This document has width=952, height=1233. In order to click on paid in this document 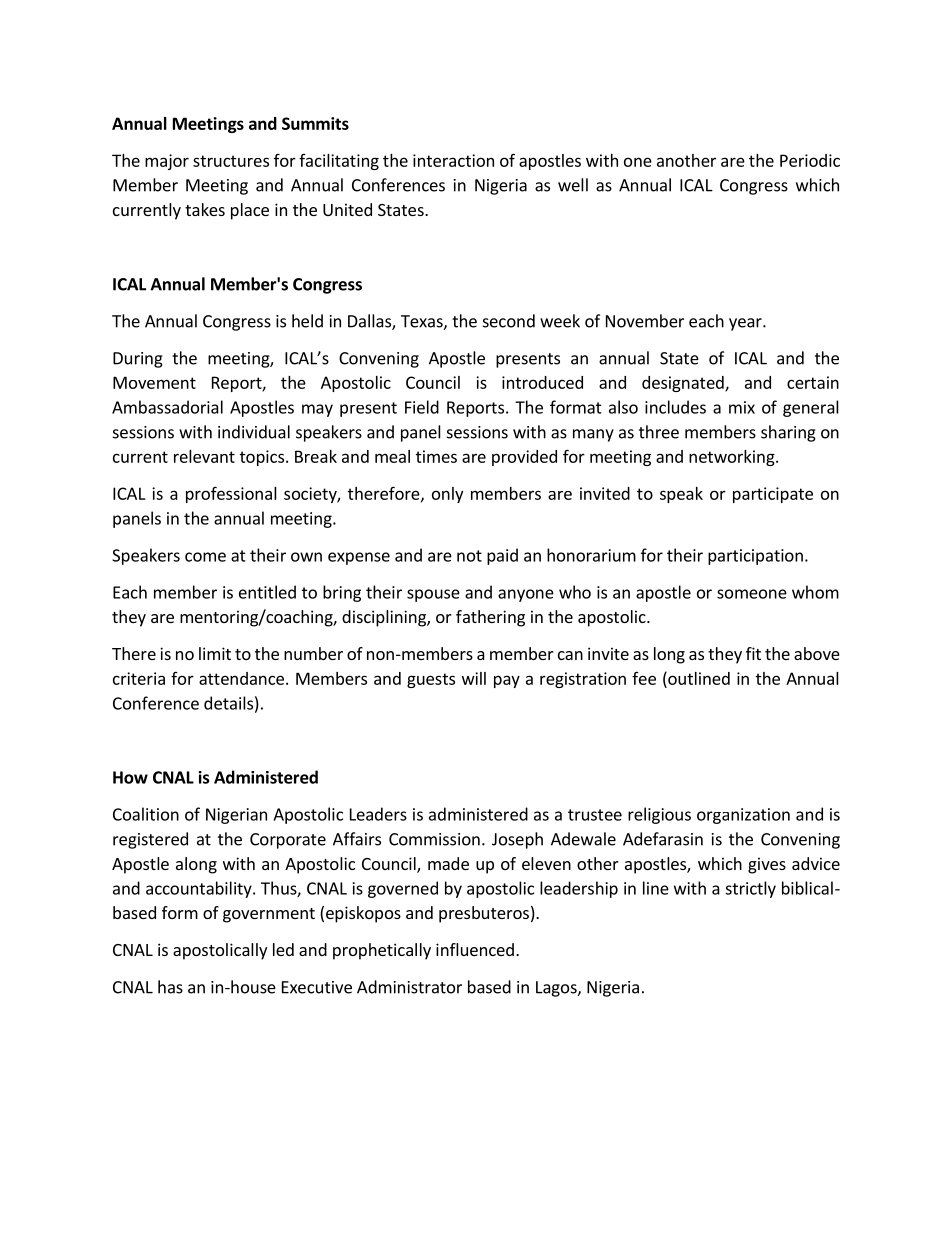, I will do `click(502, 556)`.
